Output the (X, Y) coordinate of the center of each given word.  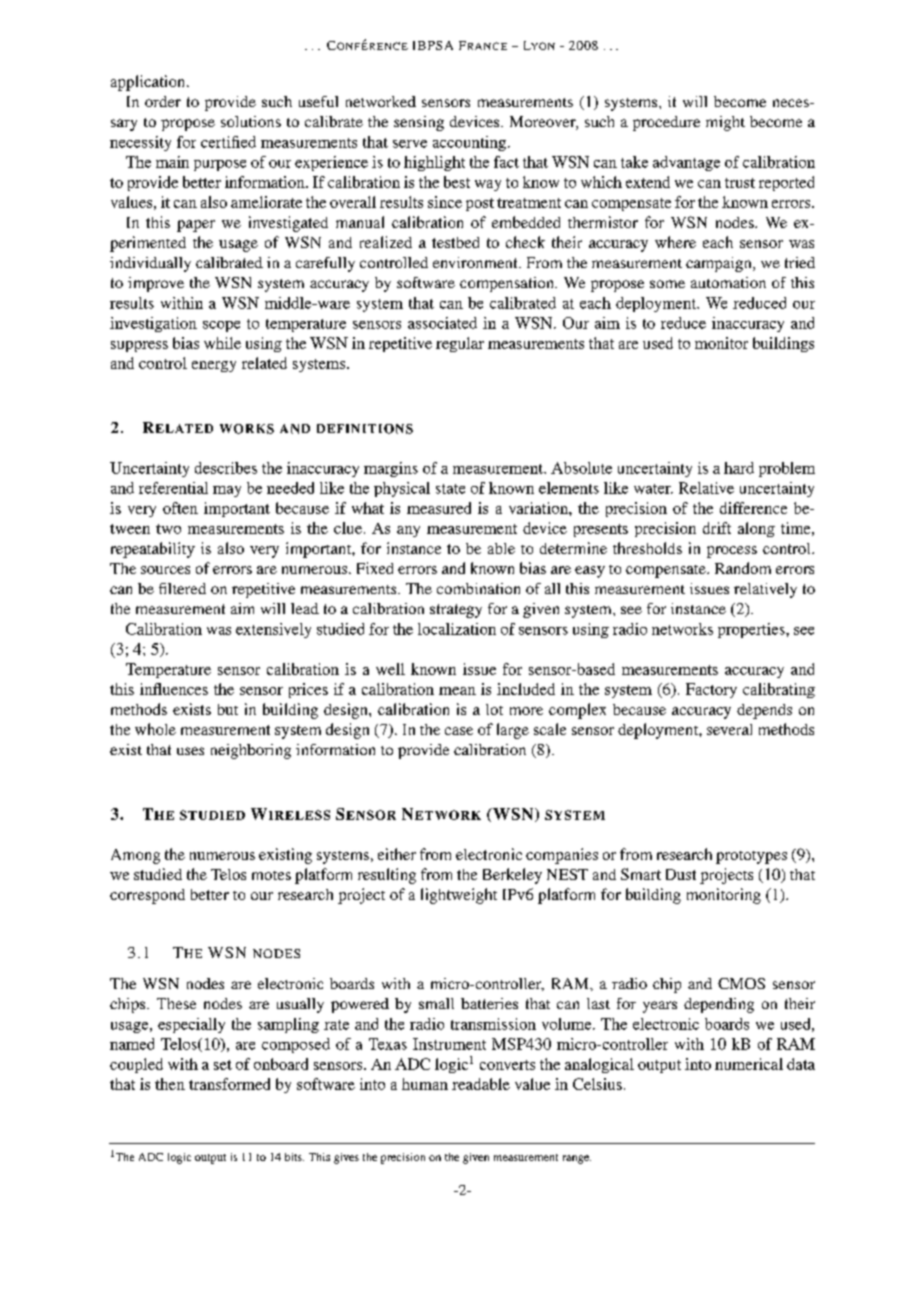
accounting (471, 143)
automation (728, 282)
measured (439, 508)
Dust (681, 874)
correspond (147, 896)
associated (442, 323)
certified (228, 142)
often (180, 508)
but (228, 709)
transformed (229, 1084)
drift (717, 528)
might (725, 123)
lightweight (459, 896)
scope (221, 326)
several (729, 729)
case (459, 731)
